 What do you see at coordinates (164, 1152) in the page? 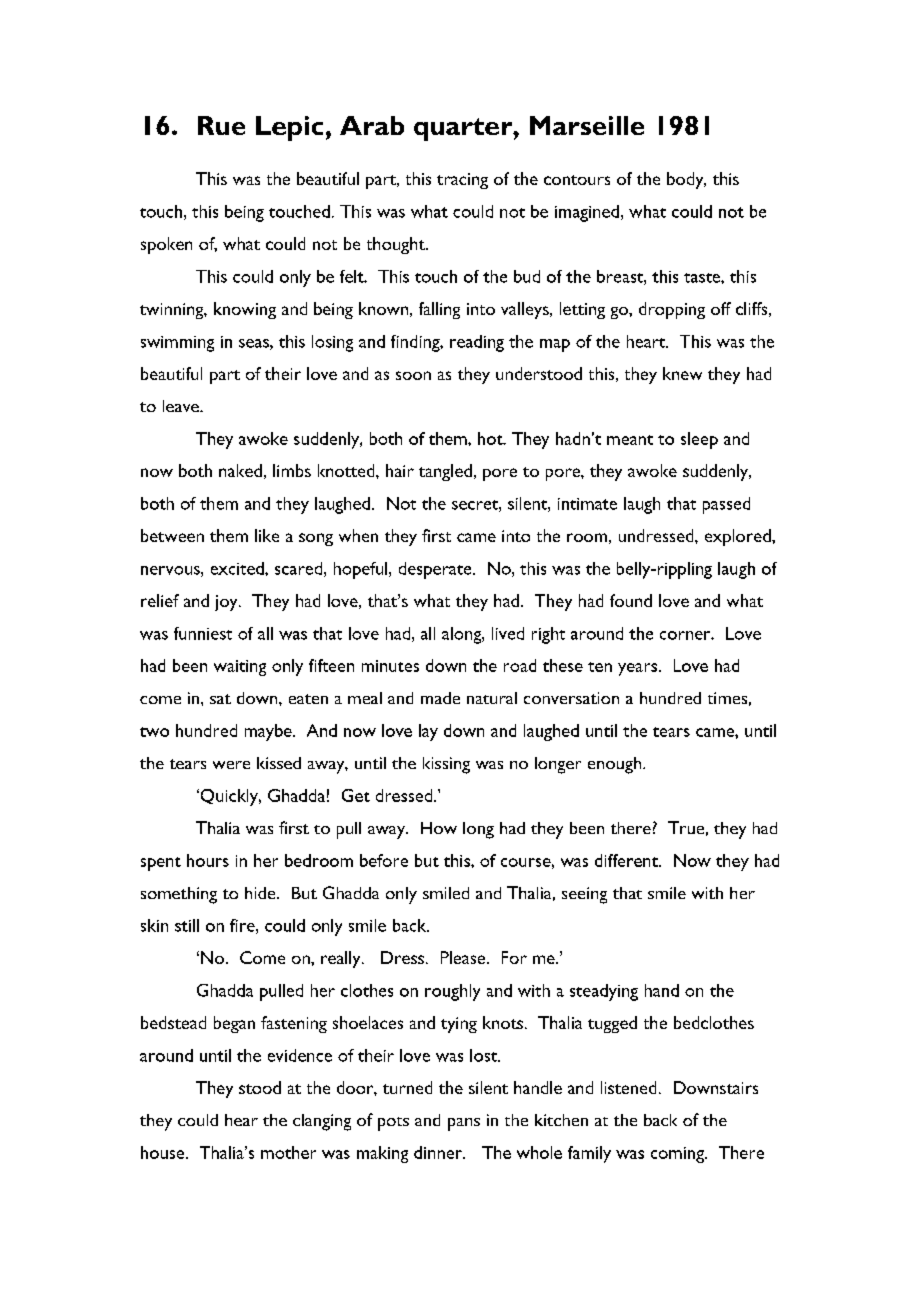
I see `house` at bounding box center [164, 1152].
